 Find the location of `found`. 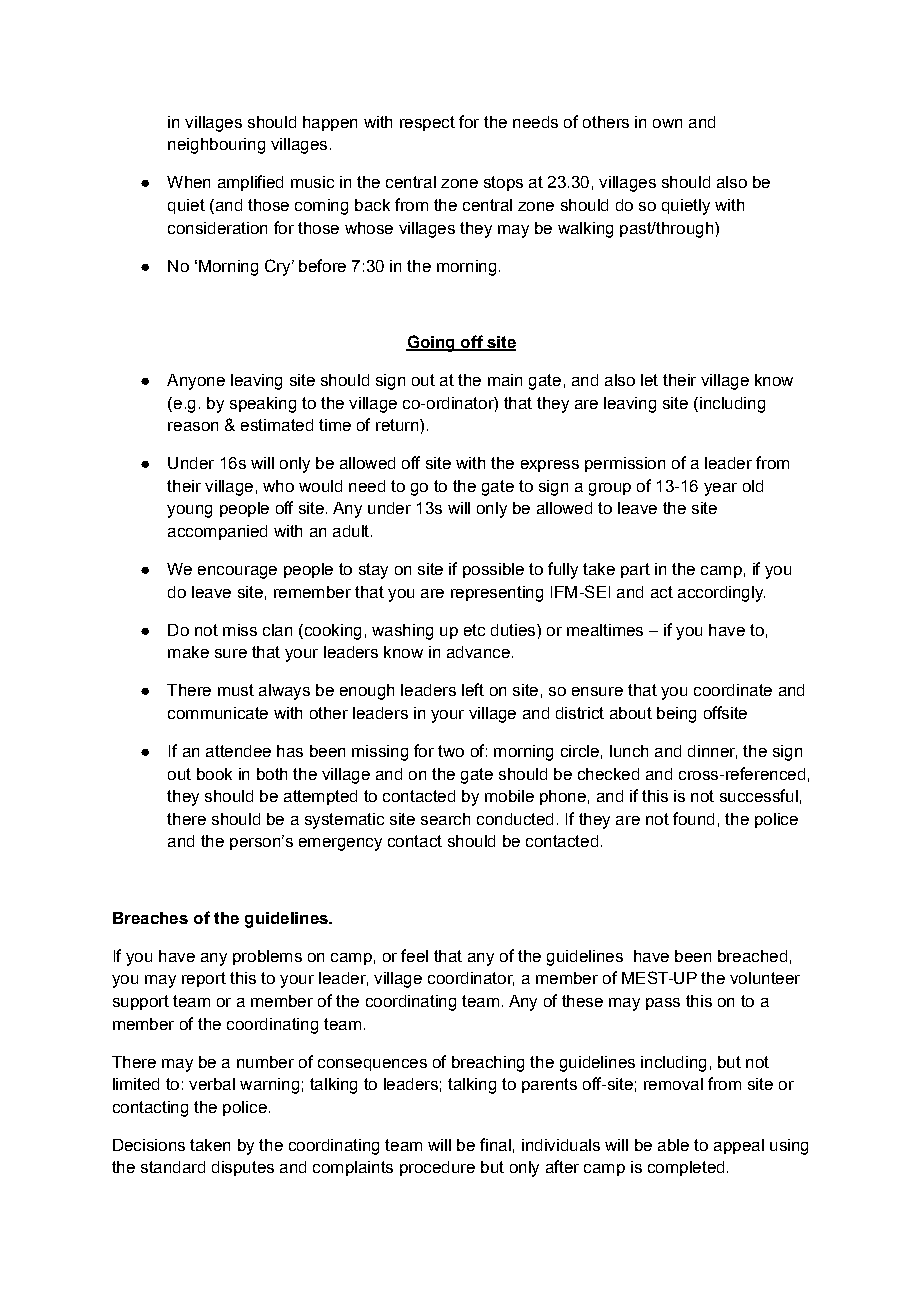

found is located at coordinates (693, 818).
